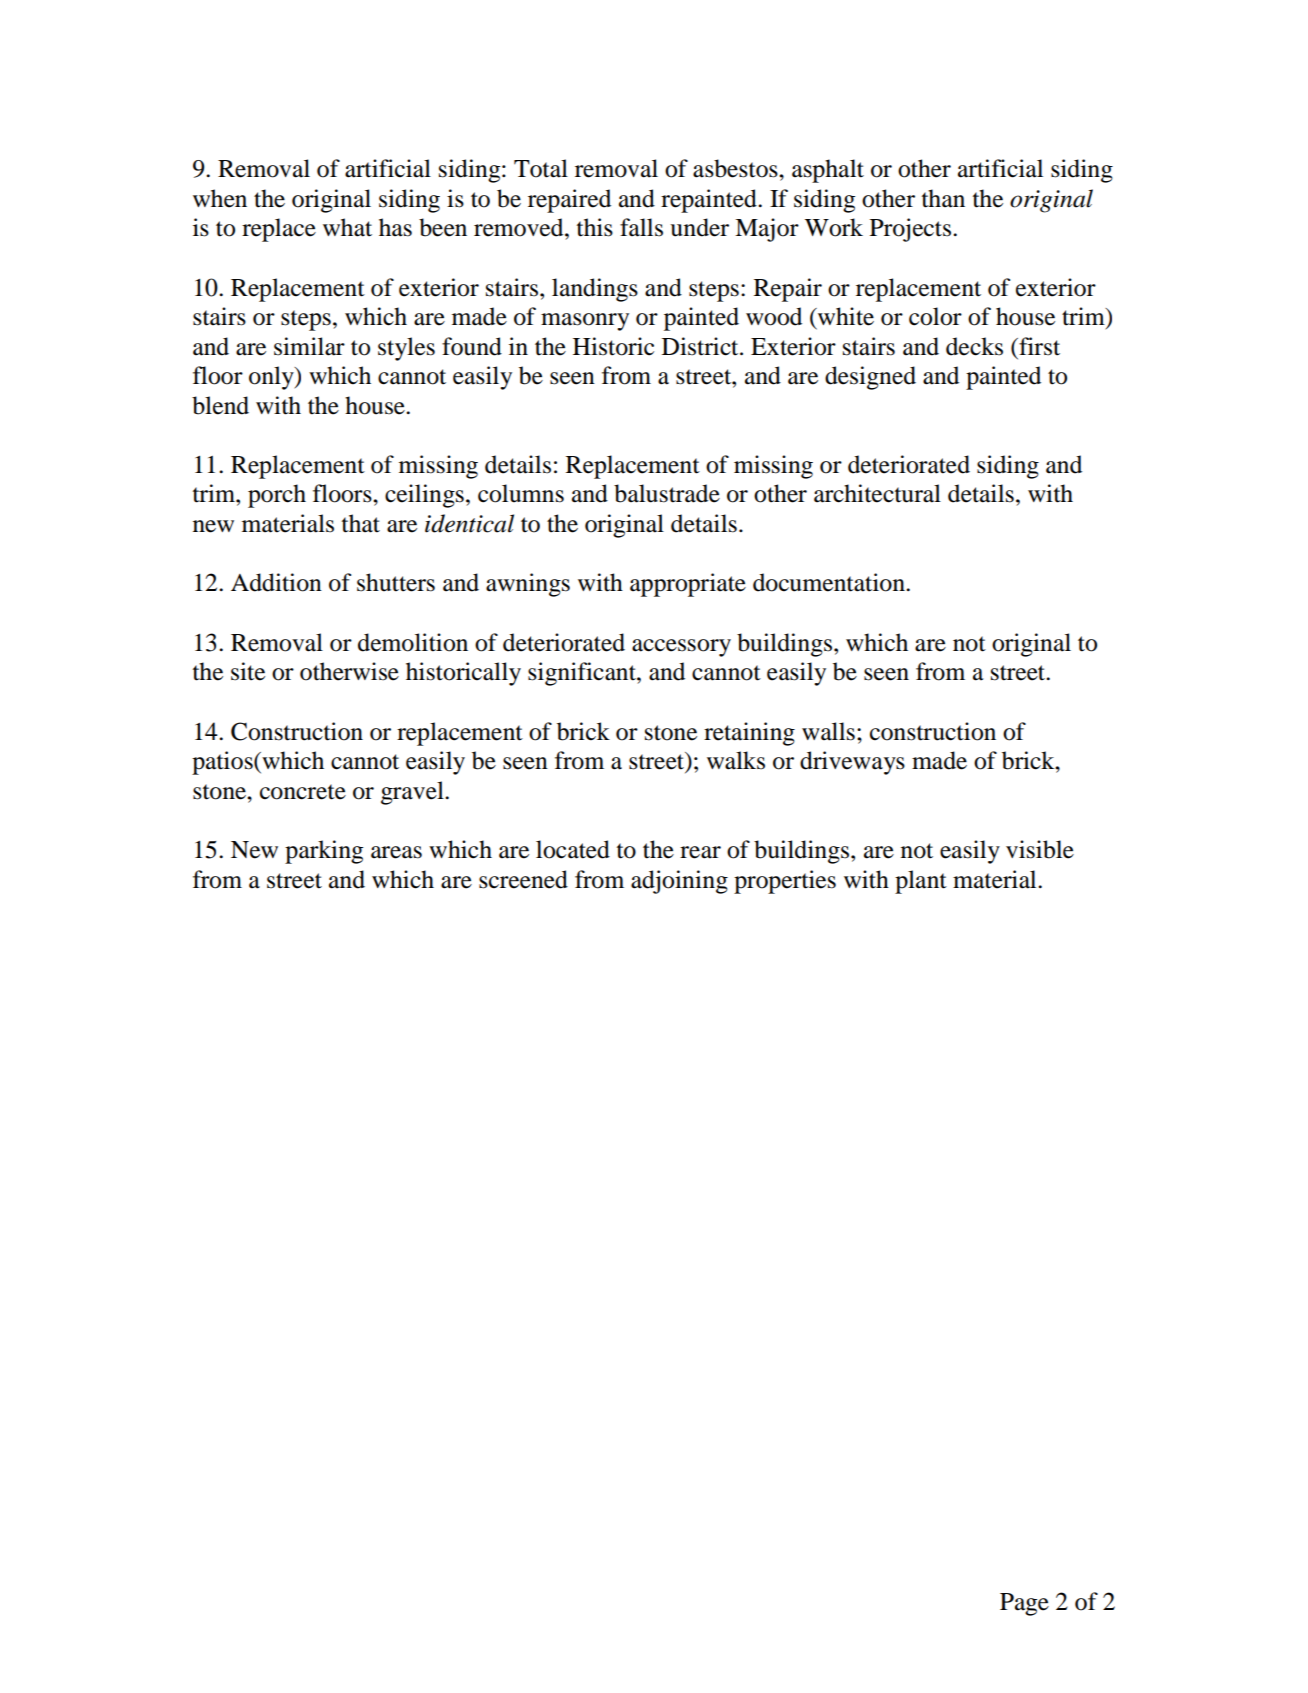 The height and width of the screenshot is (1693, 1308). What do you see at coordinates (943, 198) in the screenshot?
I see `than` at bounding box center [943, 198].
